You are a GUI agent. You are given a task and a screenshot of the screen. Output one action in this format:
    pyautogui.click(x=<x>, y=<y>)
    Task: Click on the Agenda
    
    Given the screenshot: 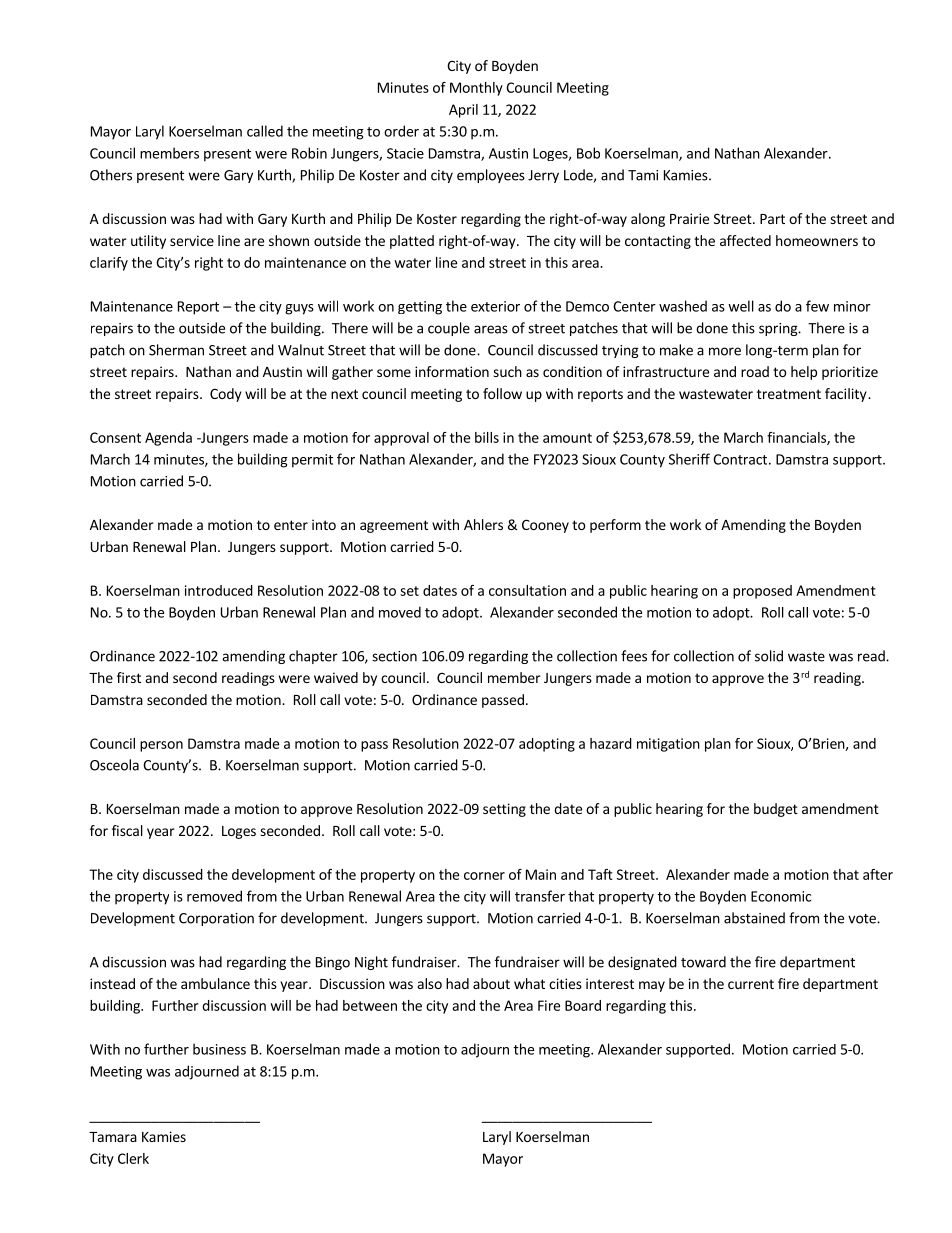 What is the action you would take?
    pyautogui.click(x=168, y=439)
